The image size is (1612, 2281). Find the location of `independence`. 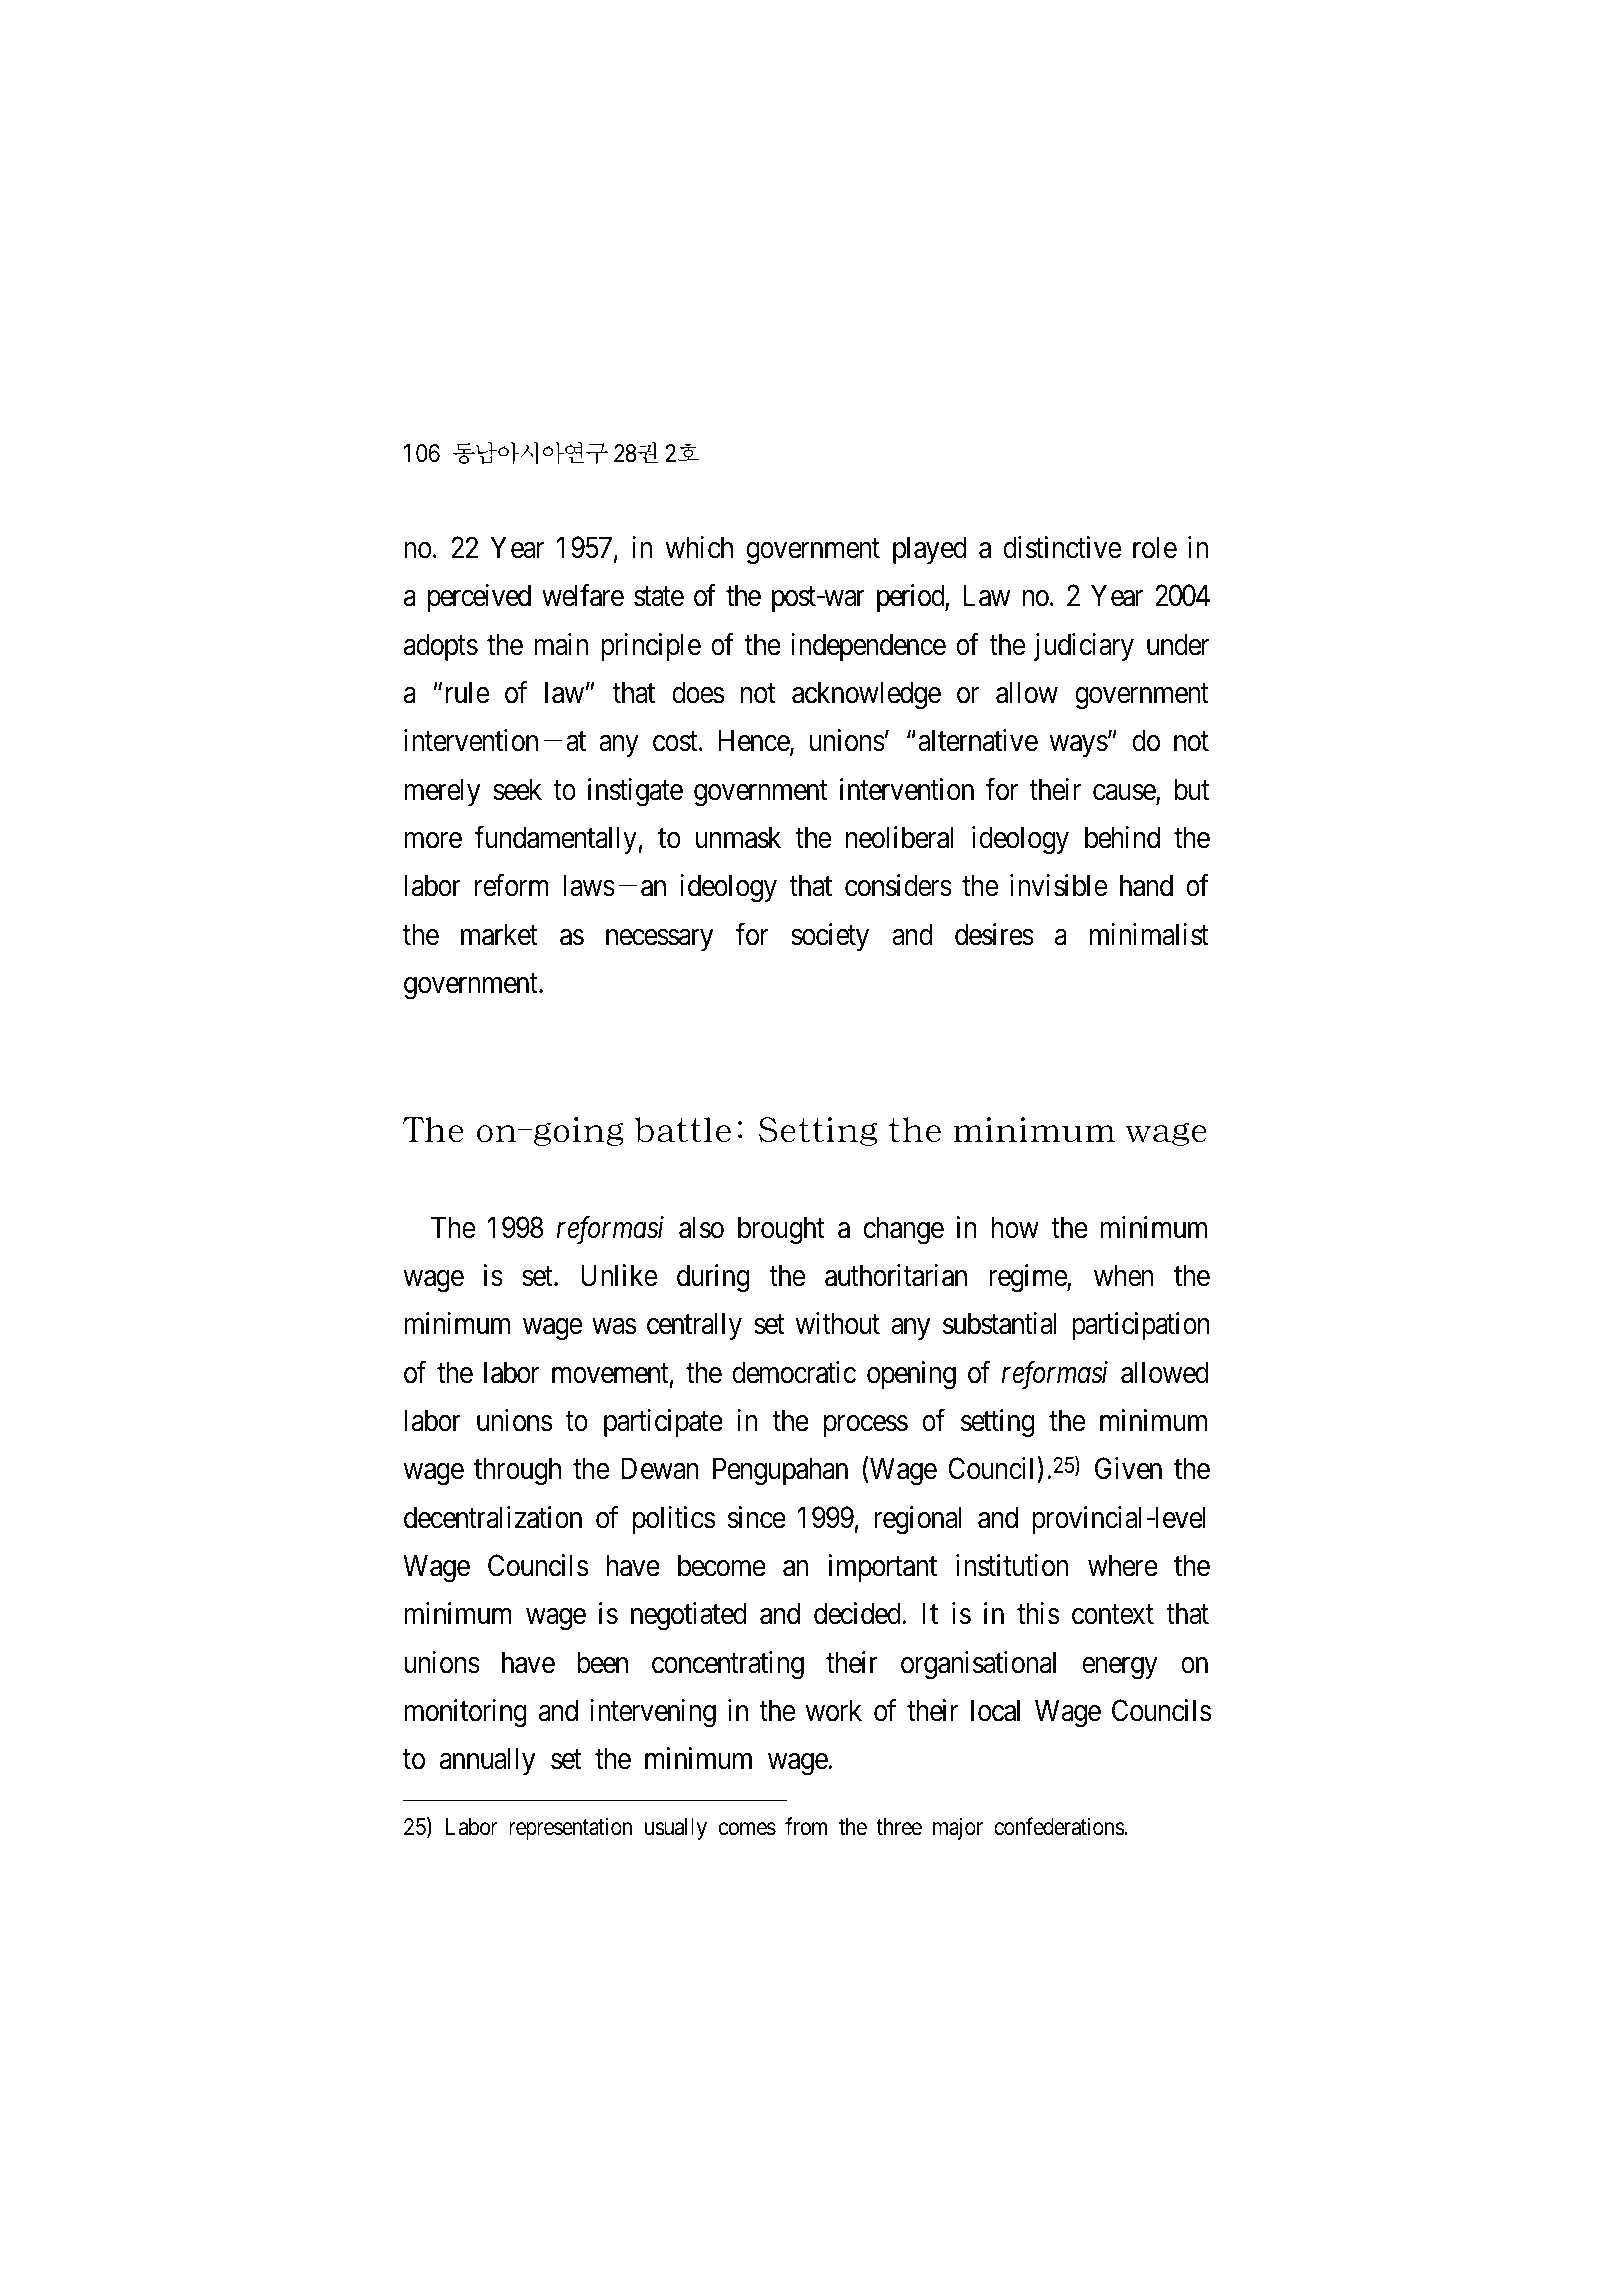

independence is located at coordinates (868, 647).
